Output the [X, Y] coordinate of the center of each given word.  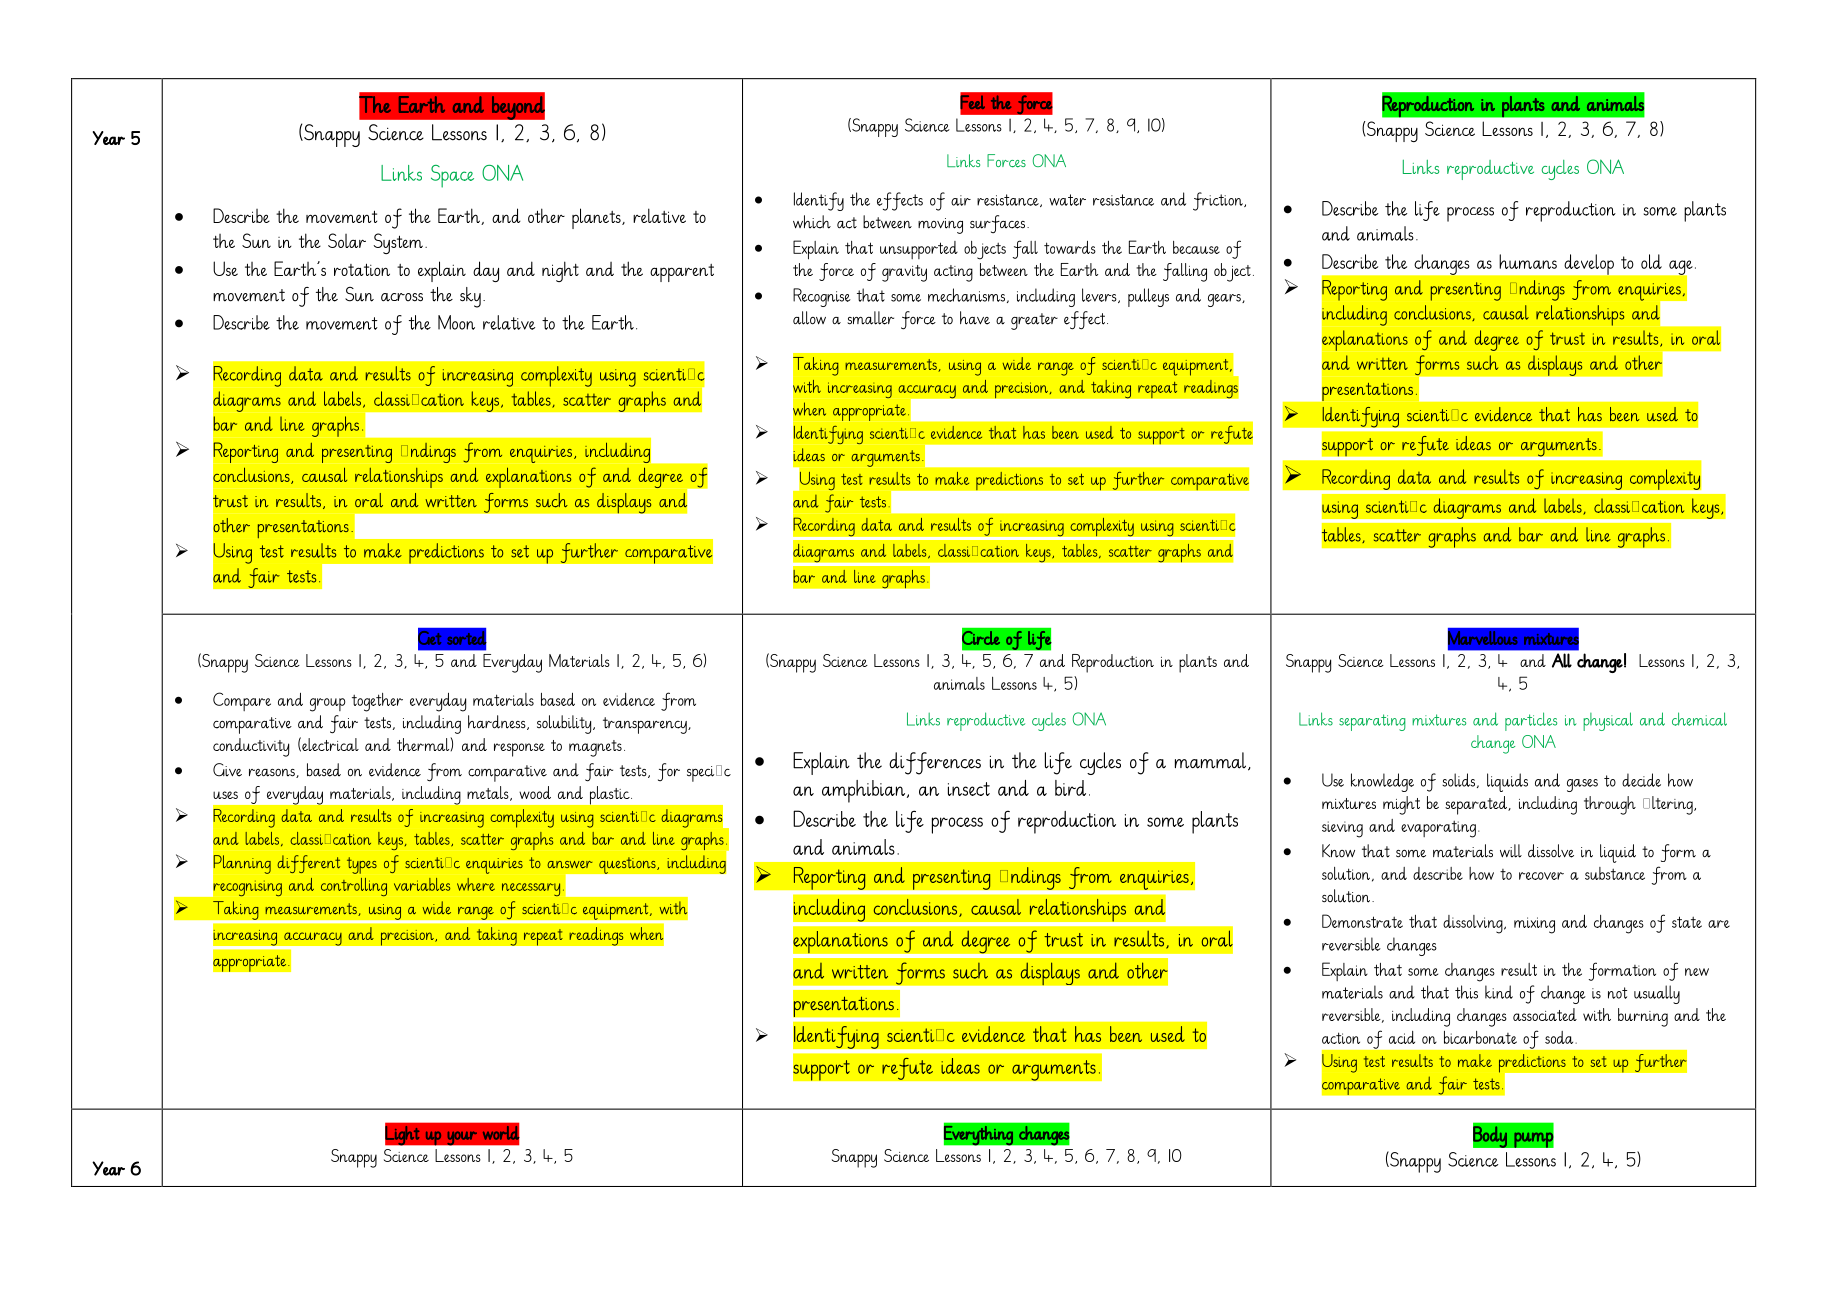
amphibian [865, 791]
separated [1477, 805]
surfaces [999, 224]
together [377, 702]
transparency [646, 725]
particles [1531, 721]
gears [1225, 300]
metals [489, 793]
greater [1034, 321]
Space [452, 176]
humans [1528, 261]
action [1341, 1038]
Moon [456, 322]
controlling [354, 887]
